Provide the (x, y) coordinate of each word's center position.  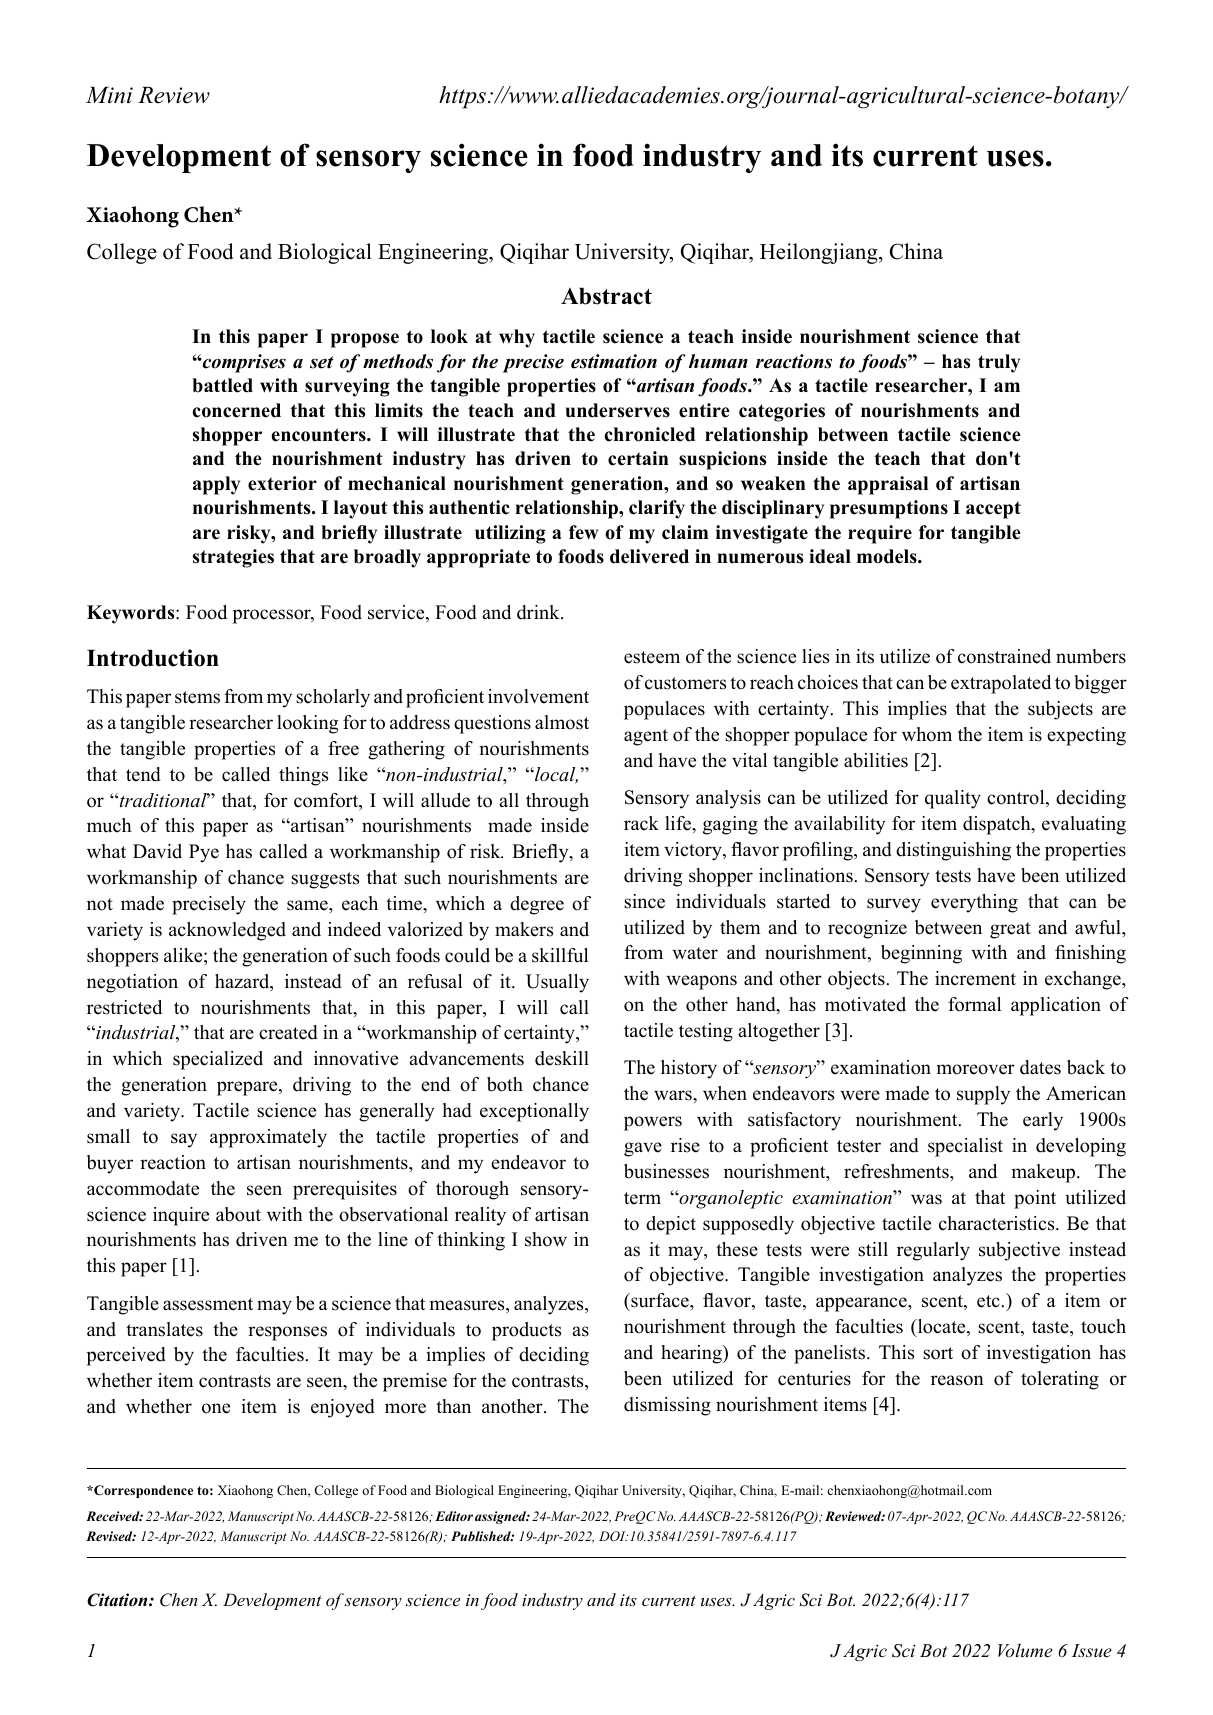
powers (653, 1123)
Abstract (606, 296)
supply (983, 1095)
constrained (1004, 656)
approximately (268, 1138)
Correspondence (142, 1491)
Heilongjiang (820, 253)
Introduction (153, 658)
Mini (109, 95)
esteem (652, 657)
